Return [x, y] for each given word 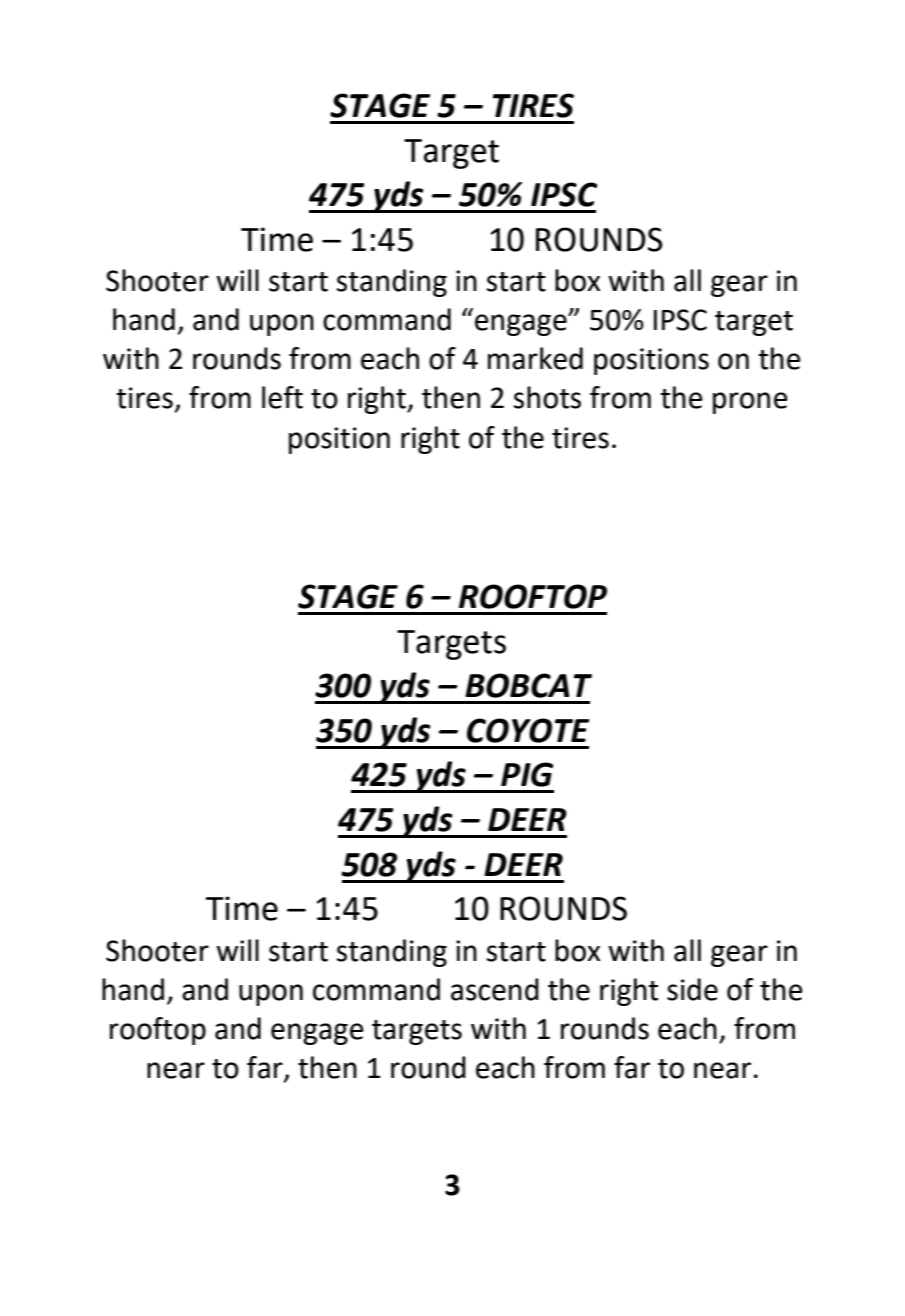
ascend [495, 989]
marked [535, 358]
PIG [527, 774]
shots [547, 397]
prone [750, 403]
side [692, 989]
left [282, 397]
